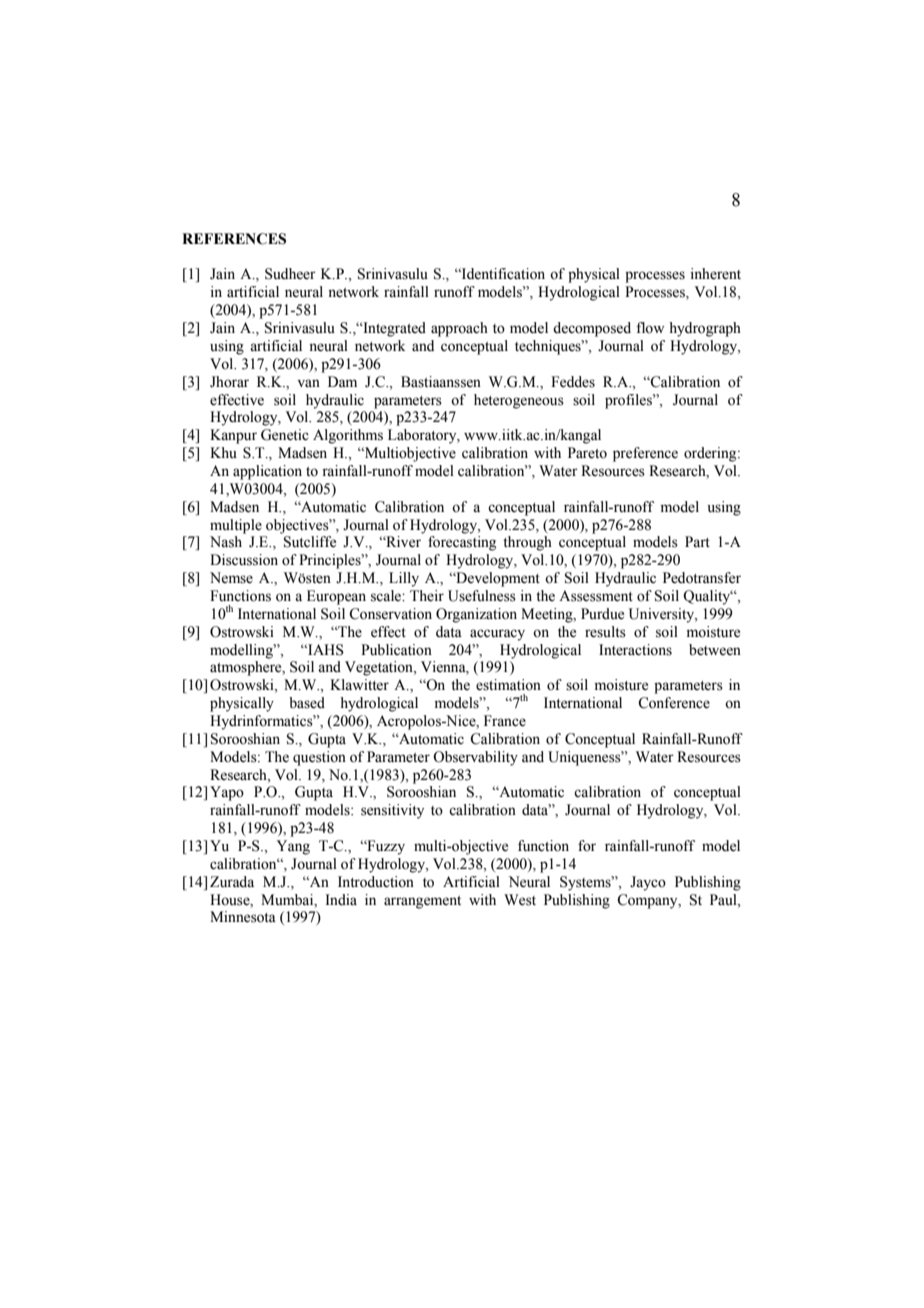 The image size is (924, 1308). I want to click on approach, so click(459, 329).
